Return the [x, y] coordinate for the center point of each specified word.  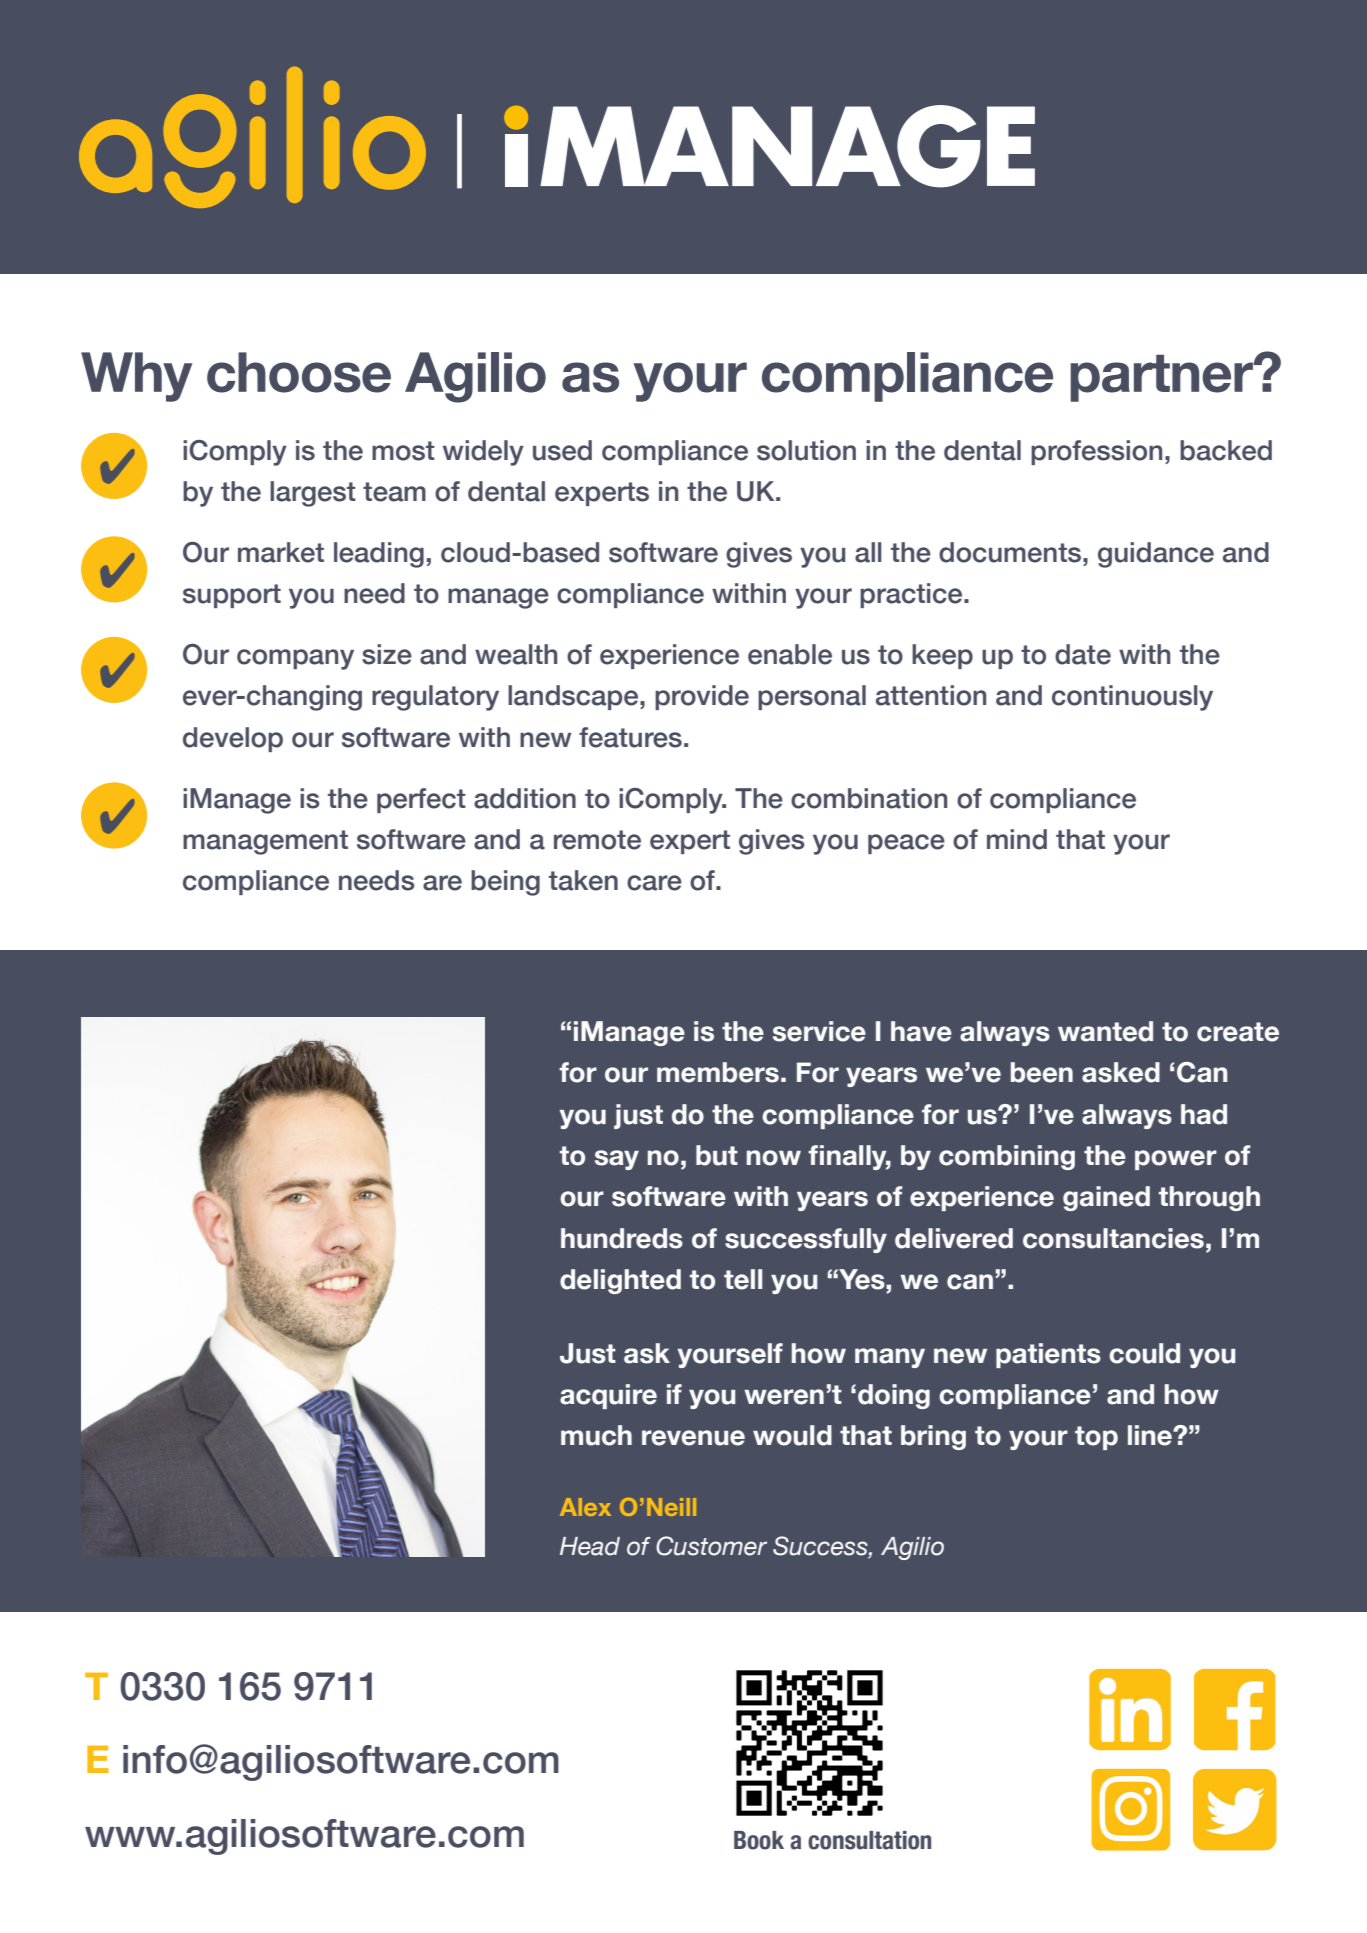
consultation [869, 1840]
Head [590, 1546]
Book [759, 1840]
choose [299, 372]
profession [1096, 452]
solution [806, 450]
